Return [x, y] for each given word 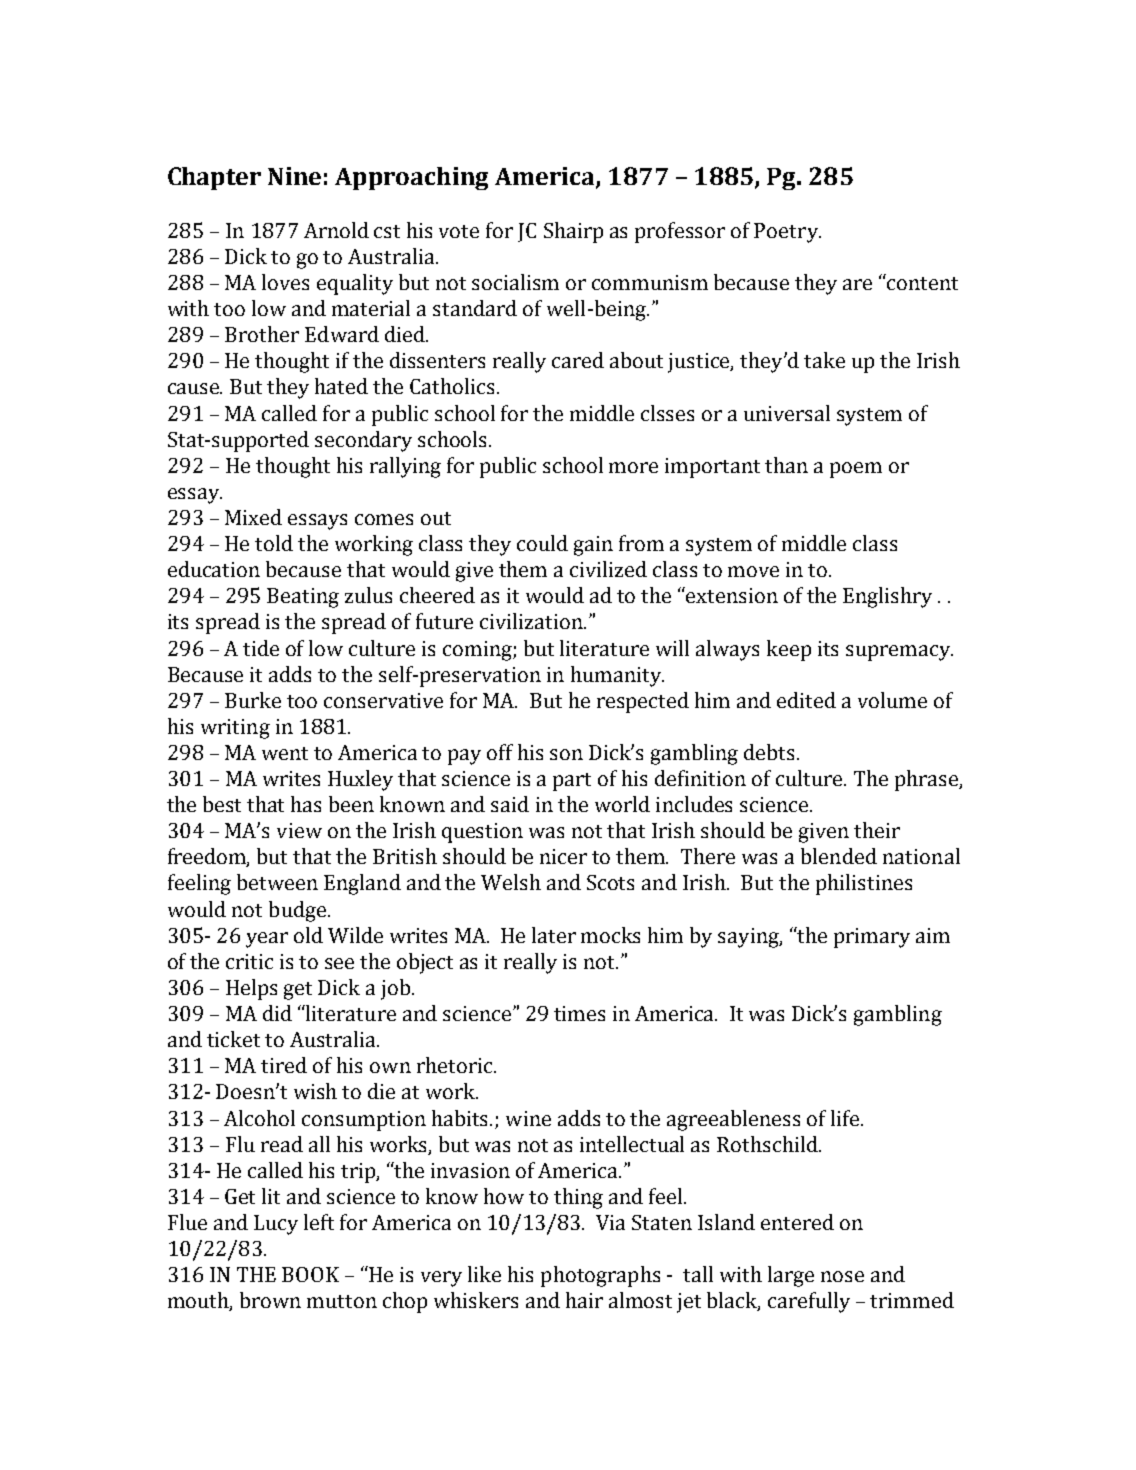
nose [842, 1276]
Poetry [787, 233]
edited [806, 700]
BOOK [310, 1274]
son [566, 754]
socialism [515, 282]
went [285, 753]
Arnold [336, 230]
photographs [600, 1276]
